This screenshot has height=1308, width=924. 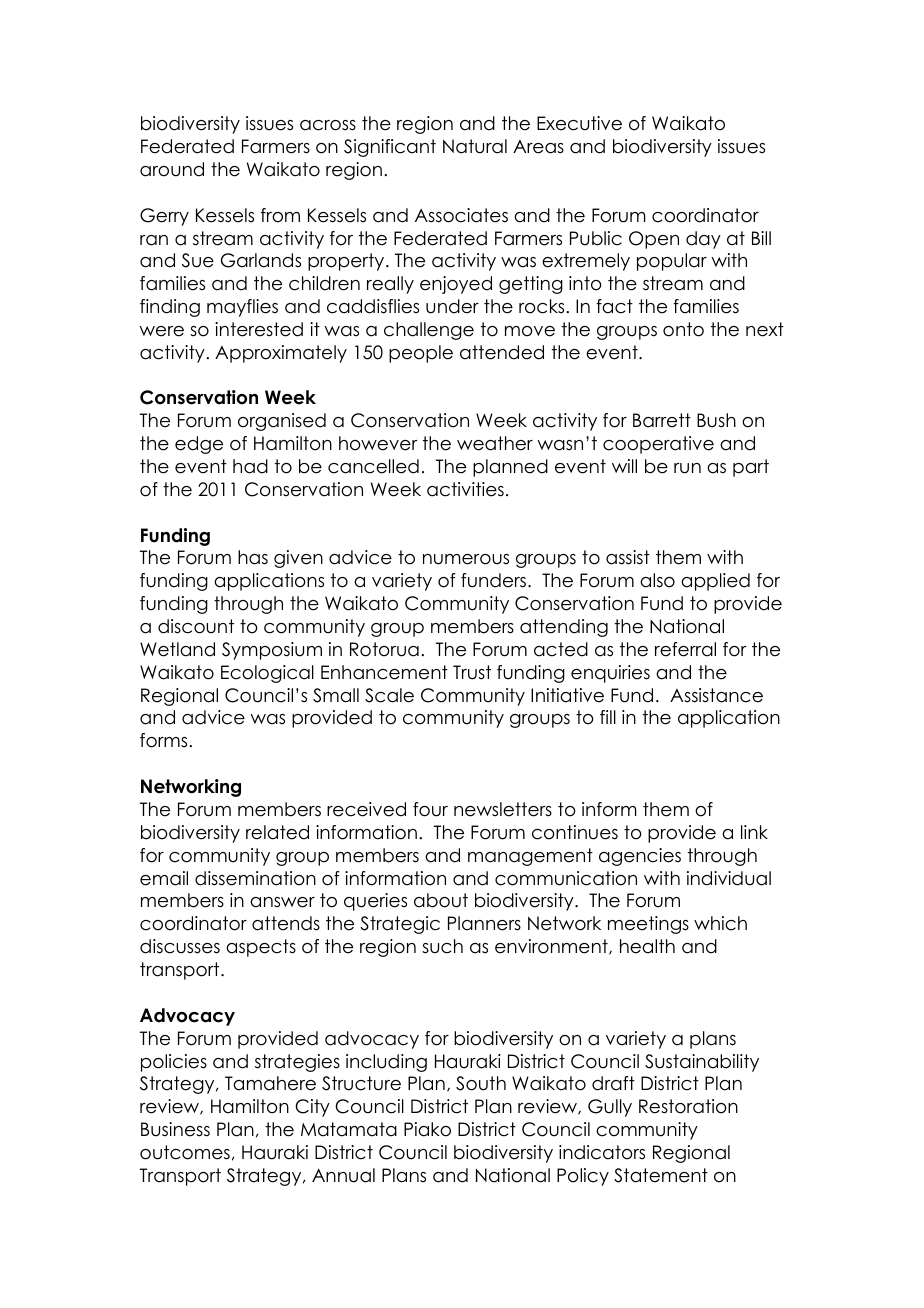 I want to click on related, so click(x=277, y=832).
